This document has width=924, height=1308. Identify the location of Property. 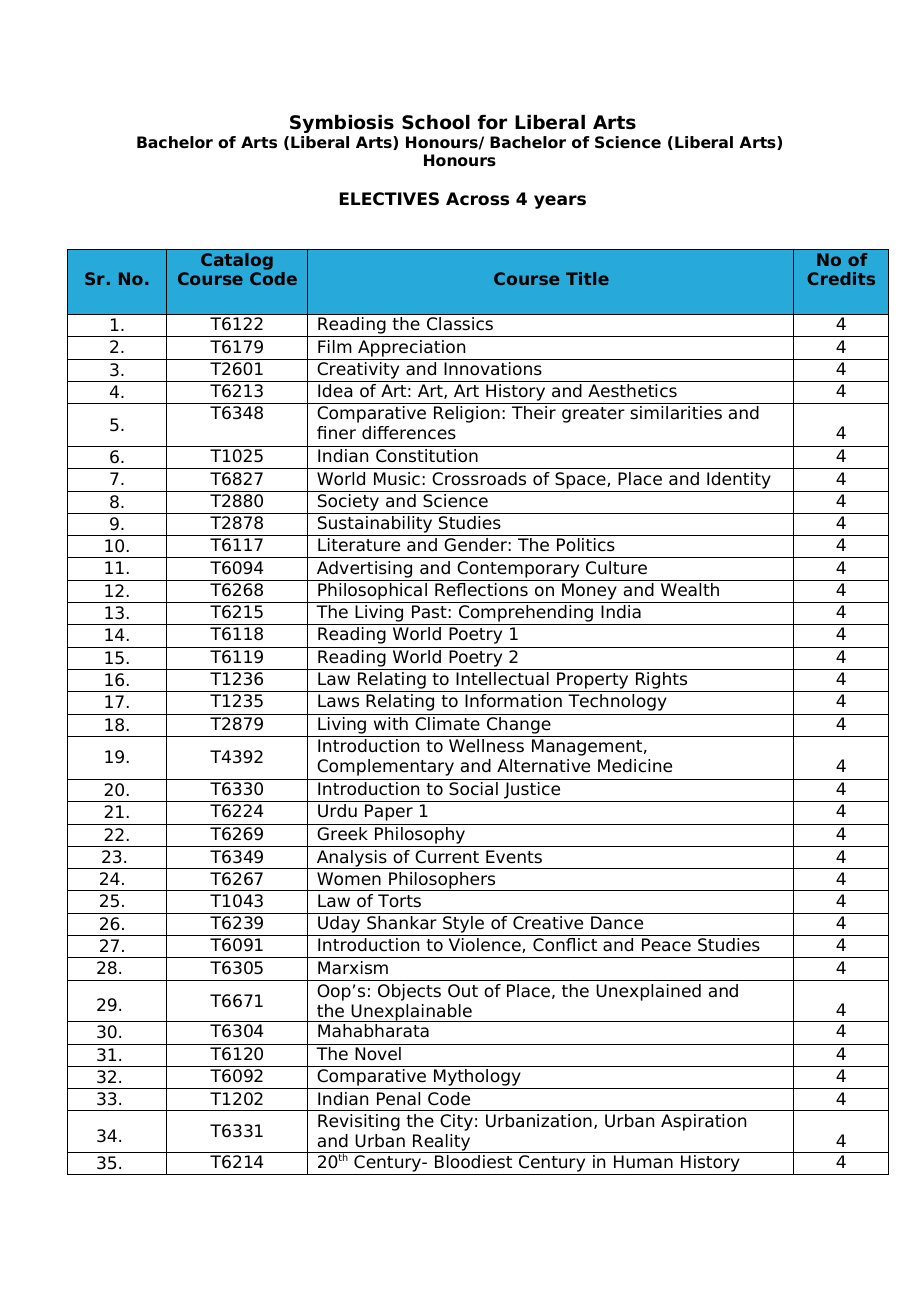
(593, 682).
